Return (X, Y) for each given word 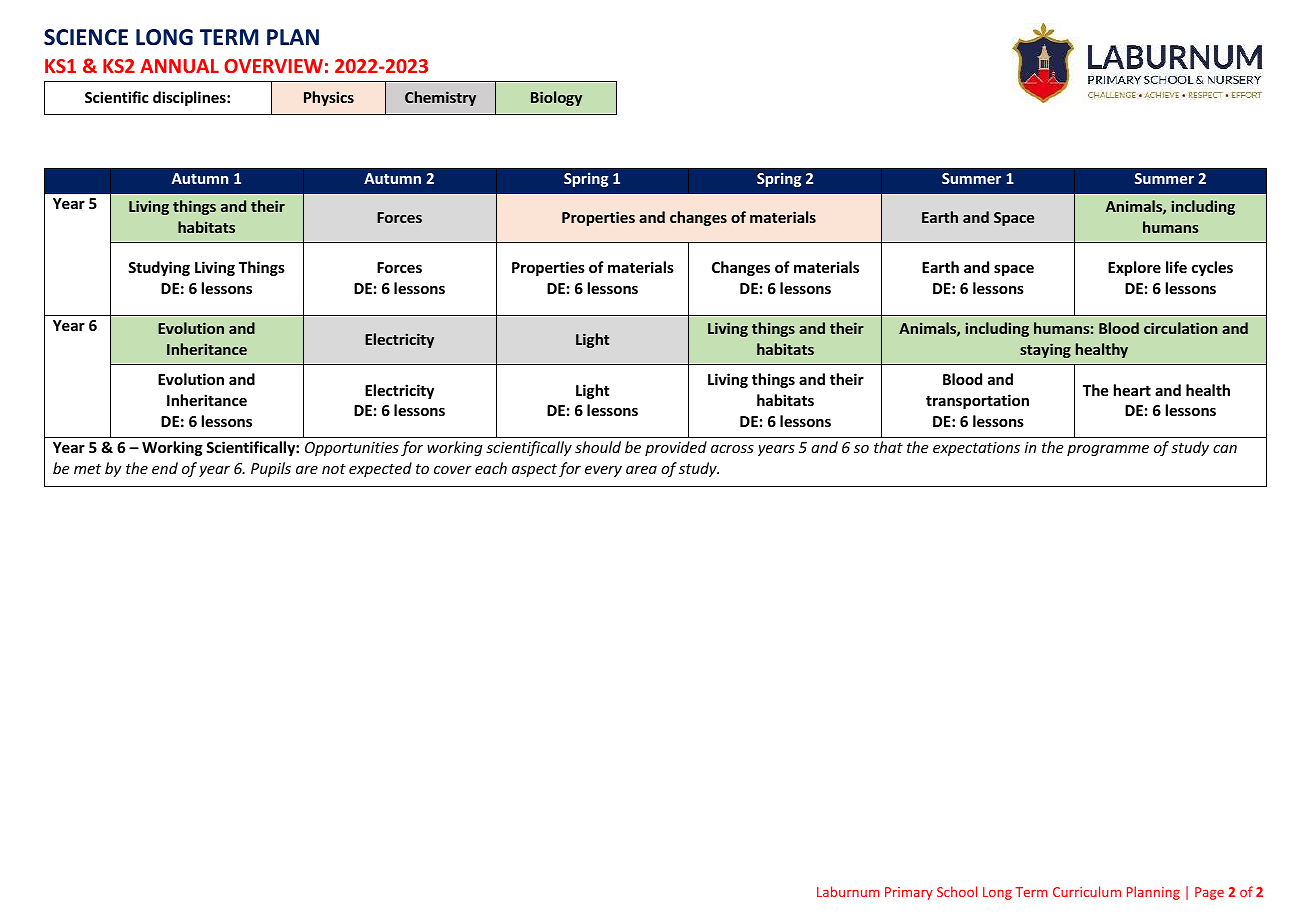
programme (1108, 450)
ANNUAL (179, 66)
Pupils (271, 469)
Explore (1134, 268)
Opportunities (352, 449)
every (603, 471)
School (957, 891)
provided (676, 448)
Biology (556, 98)
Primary (909, 893)
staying (1045, 350)
